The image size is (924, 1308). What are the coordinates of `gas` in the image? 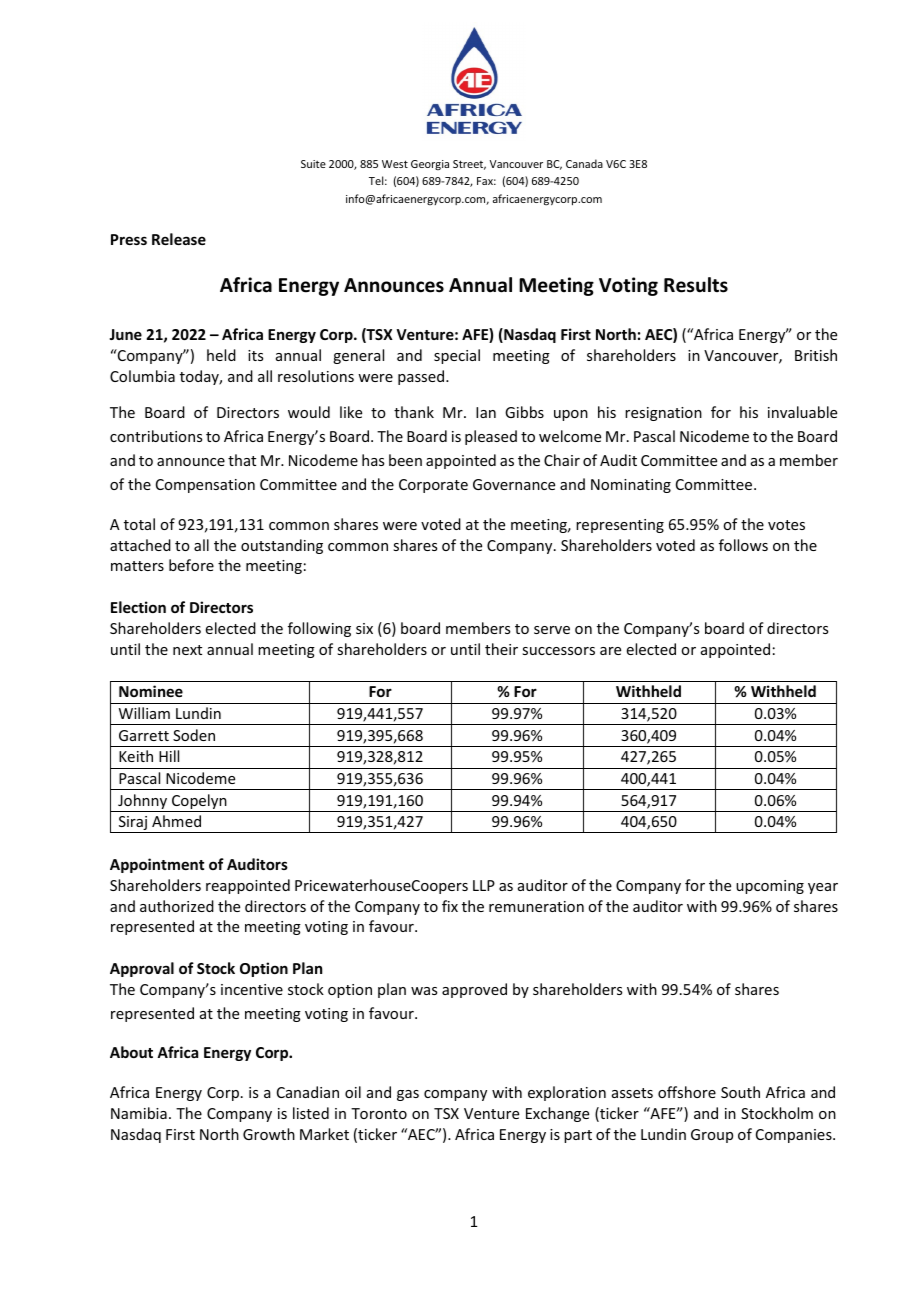 It's located at (408, 1095).
